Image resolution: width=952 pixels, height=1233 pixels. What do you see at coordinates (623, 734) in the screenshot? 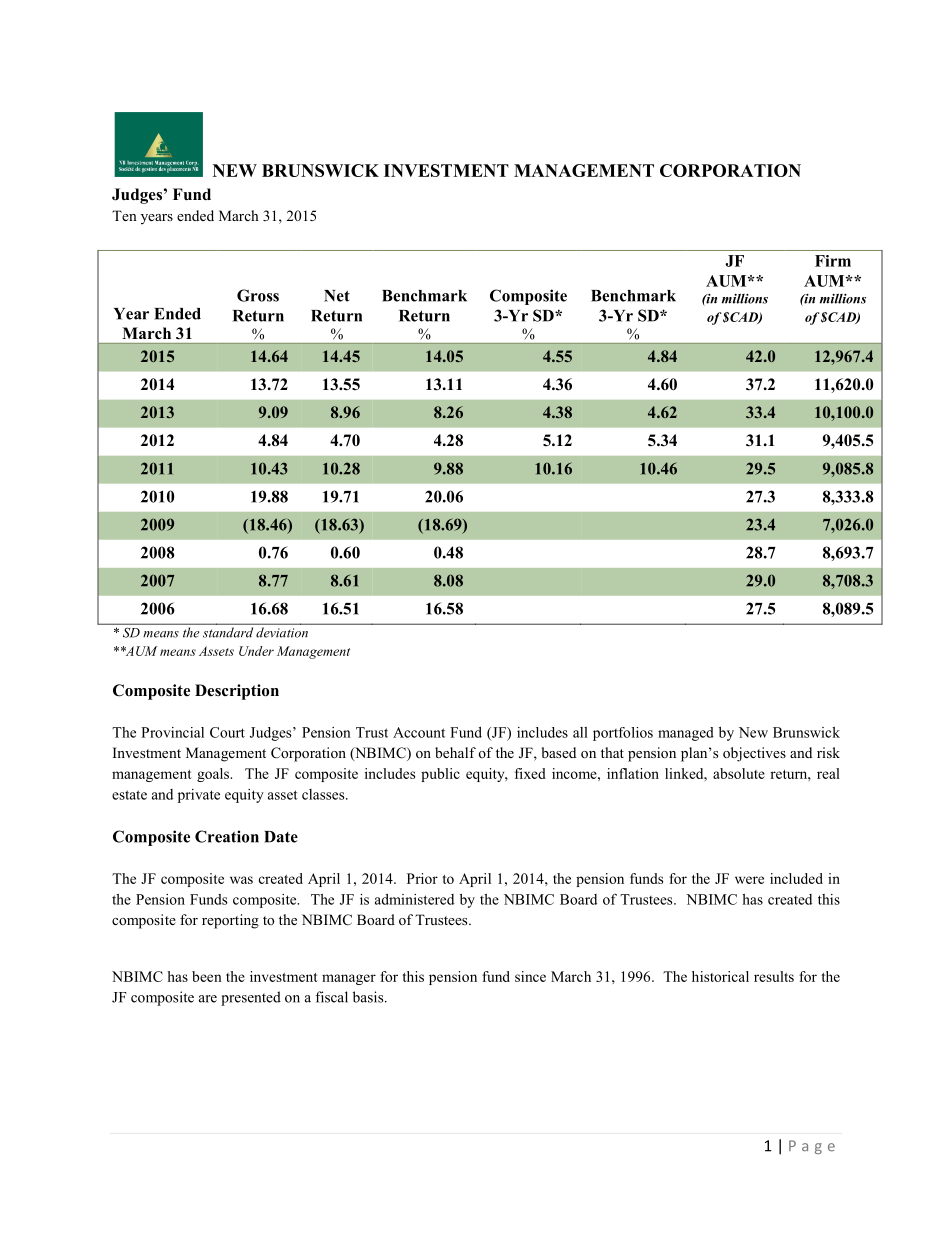
I see `portfolios` at bounding box center [623, 734].
